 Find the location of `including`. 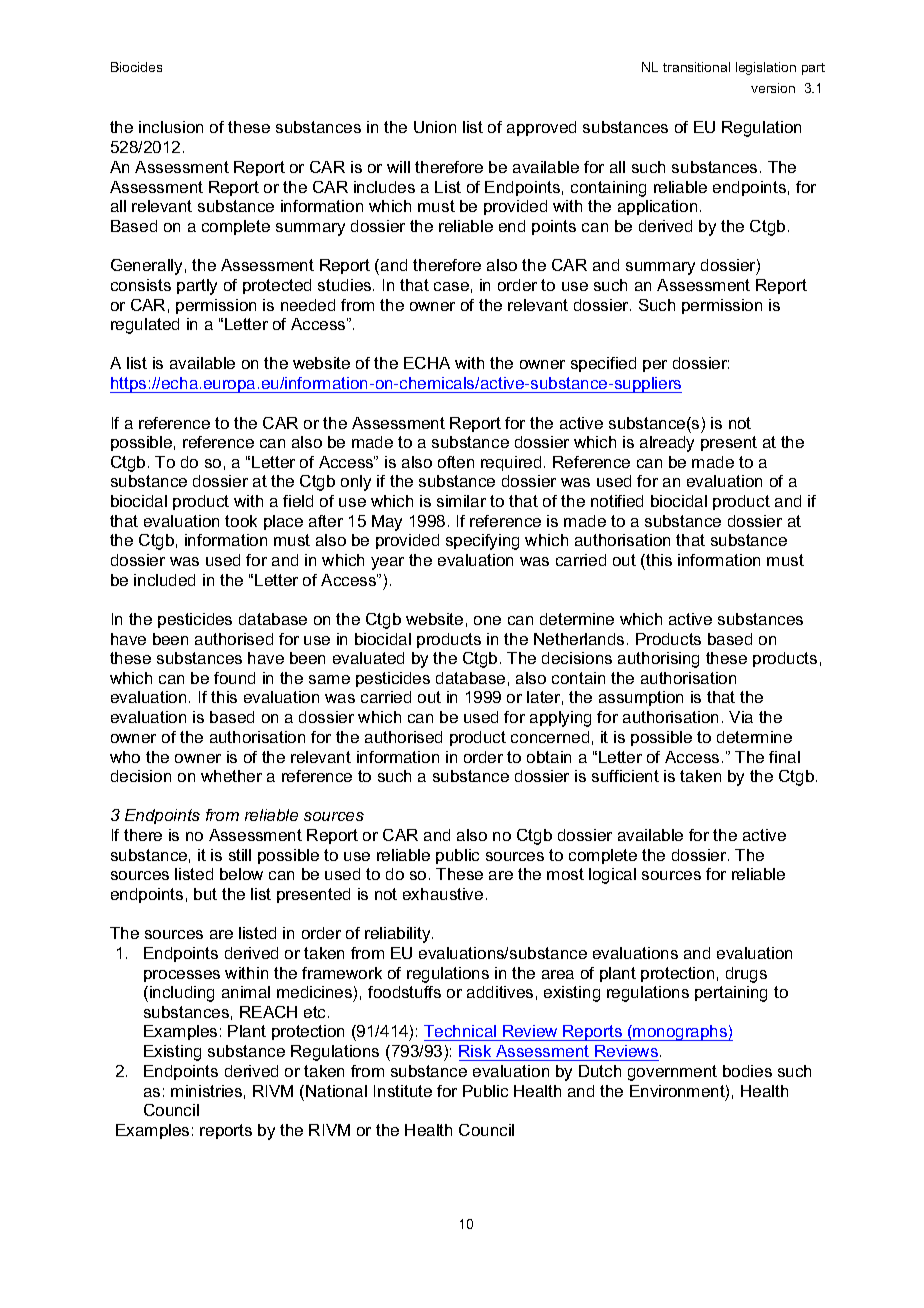

including is located at coordinates (182, 994).
